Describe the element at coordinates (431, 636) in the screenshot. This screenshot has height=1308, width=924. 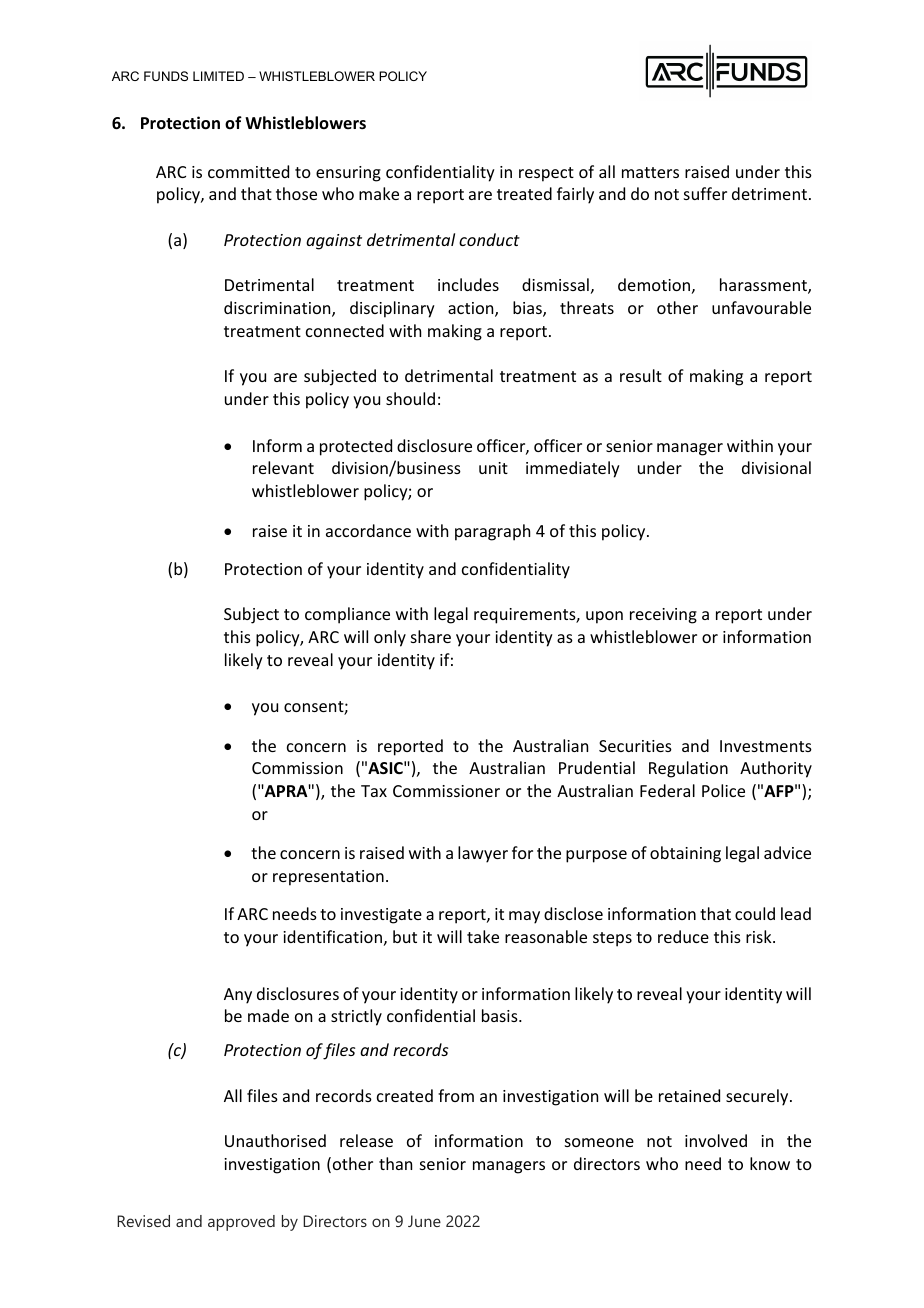
I see `share` at that location.
